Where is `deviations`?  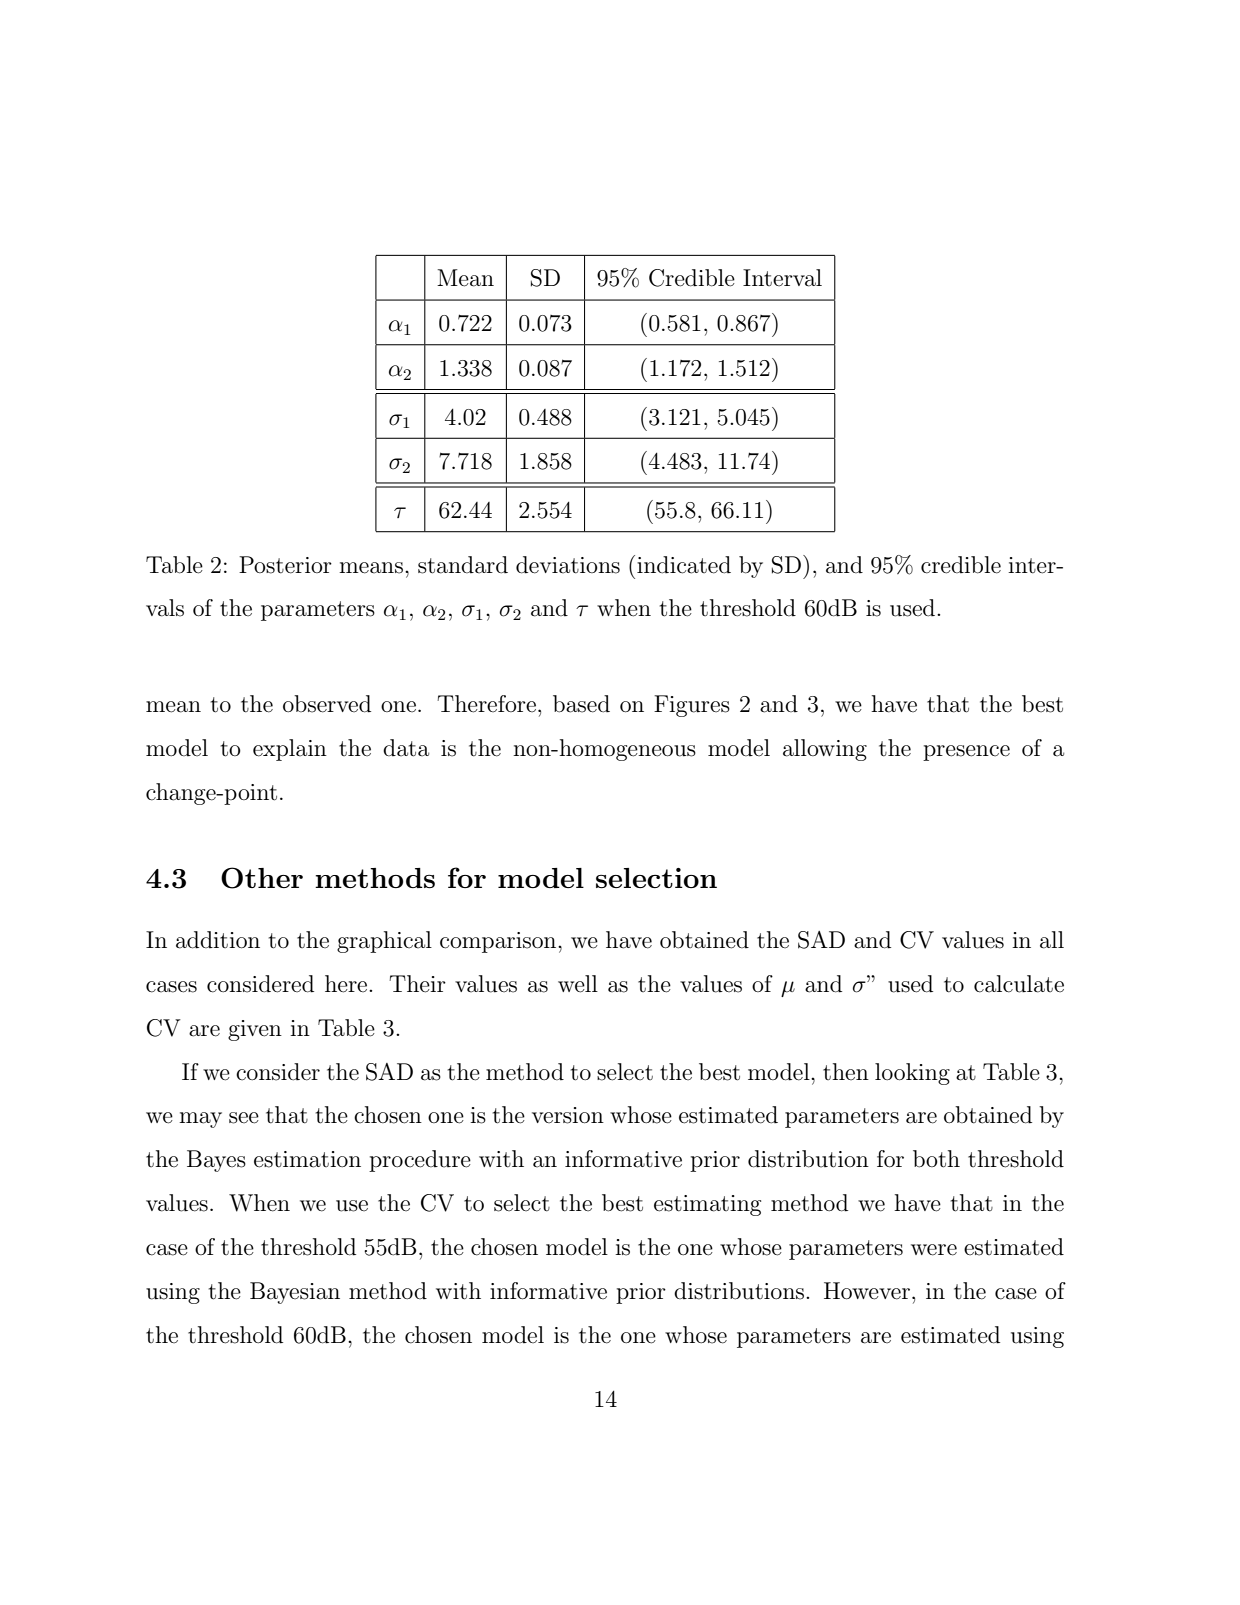
deviations is located at coordinates (568, 565).
